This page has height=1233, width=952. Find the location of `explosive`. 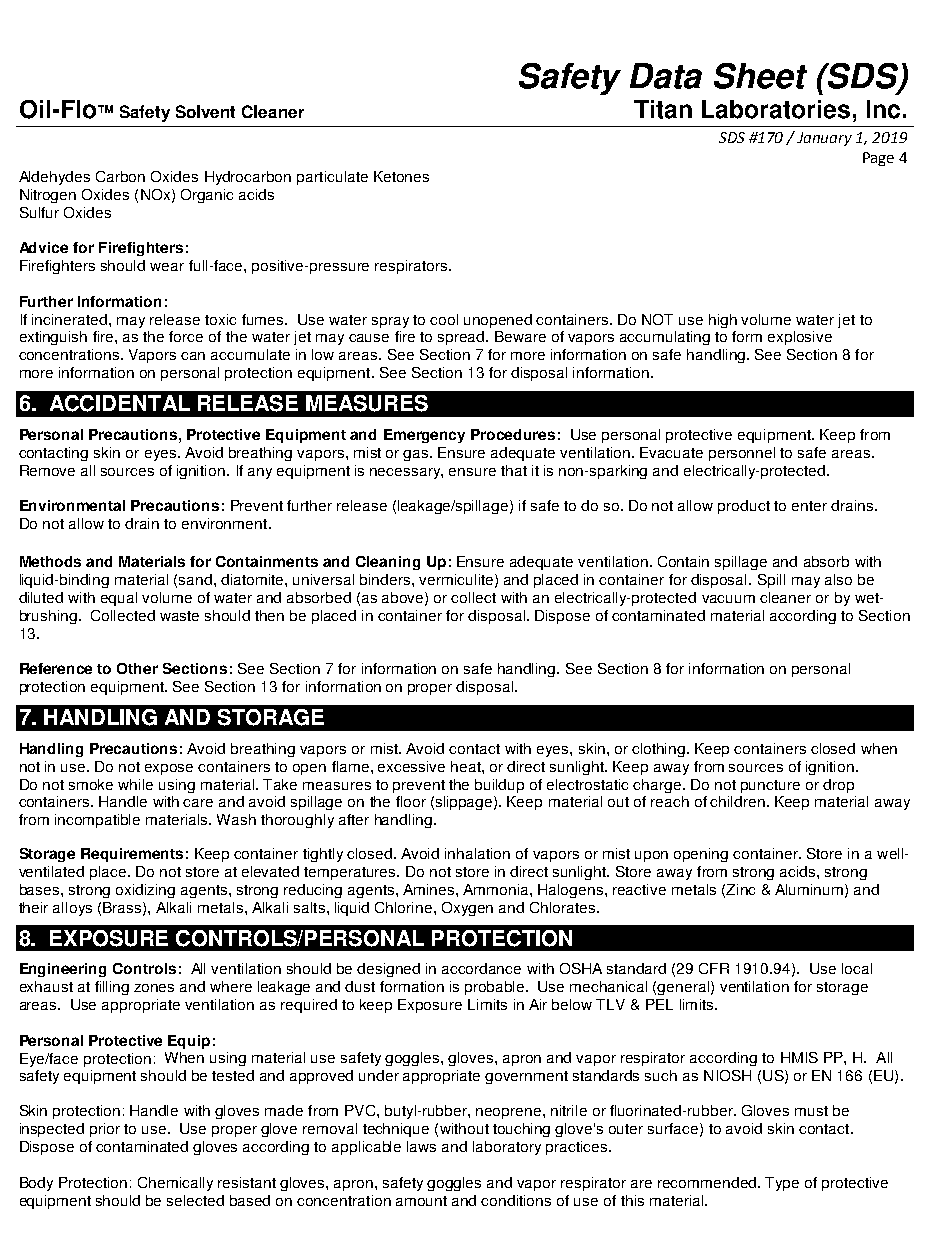

explosive is located at coordinates (800, 338).
